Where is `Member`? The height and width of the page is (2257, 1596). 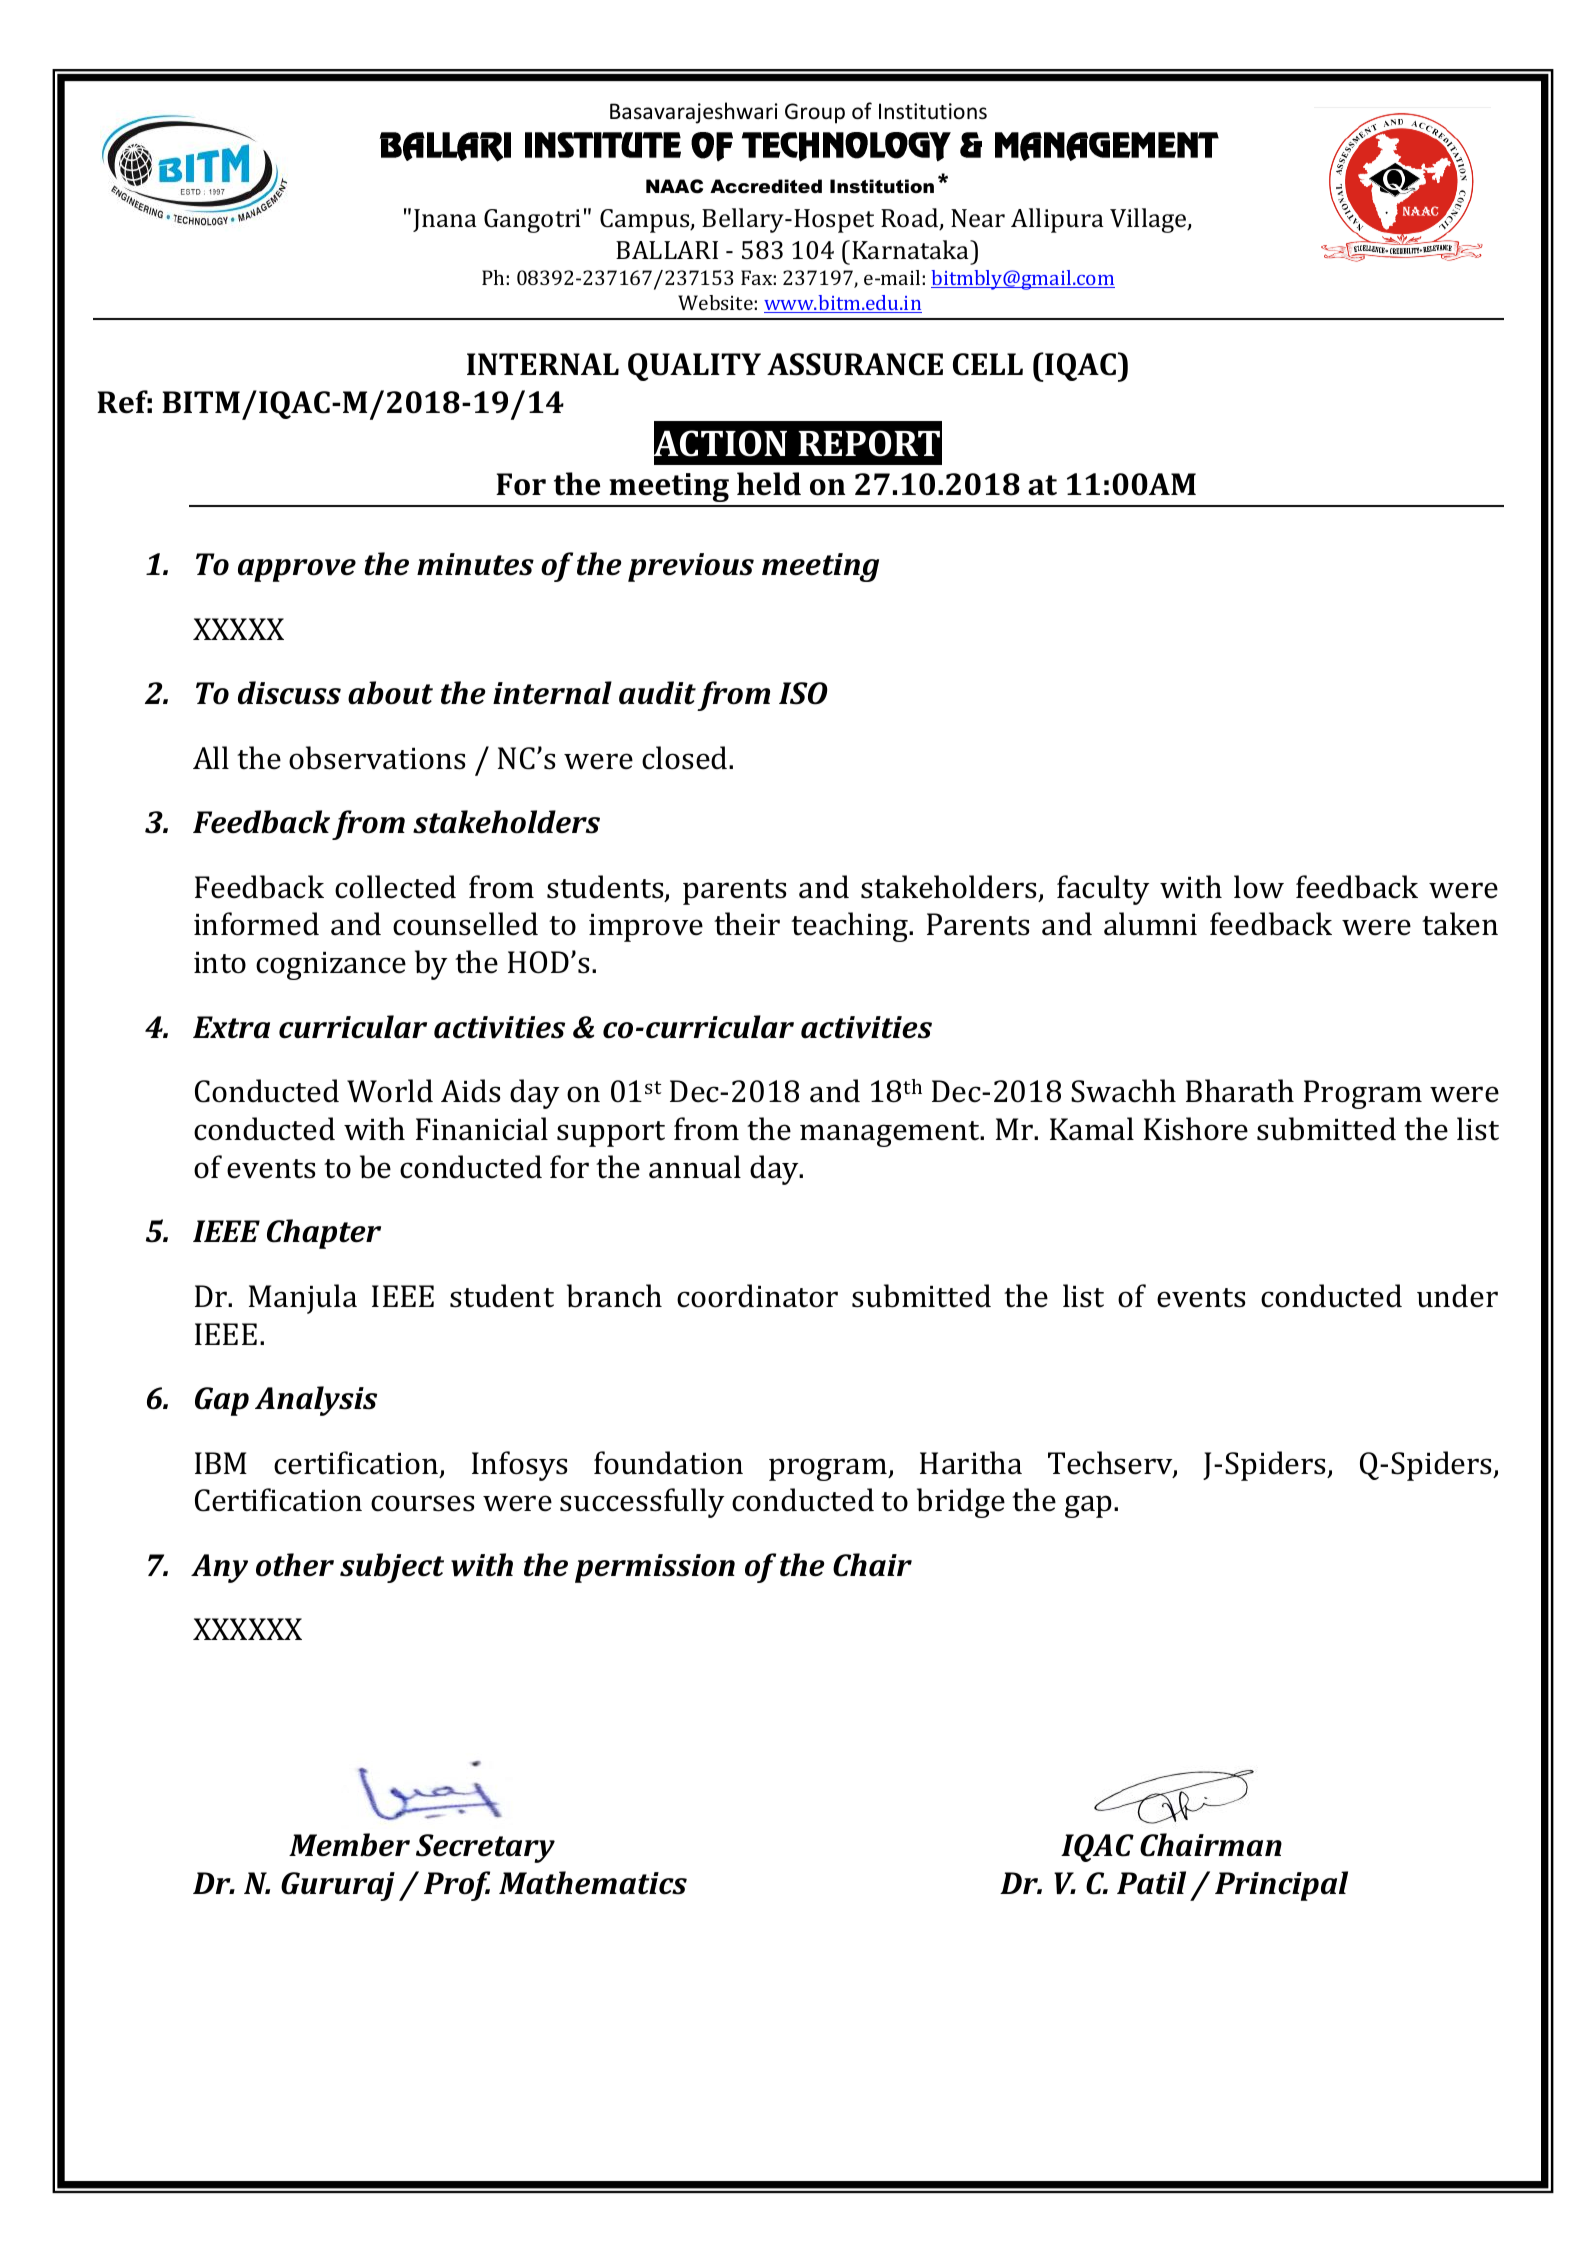 Member is located at coordinates (349, 1845).
